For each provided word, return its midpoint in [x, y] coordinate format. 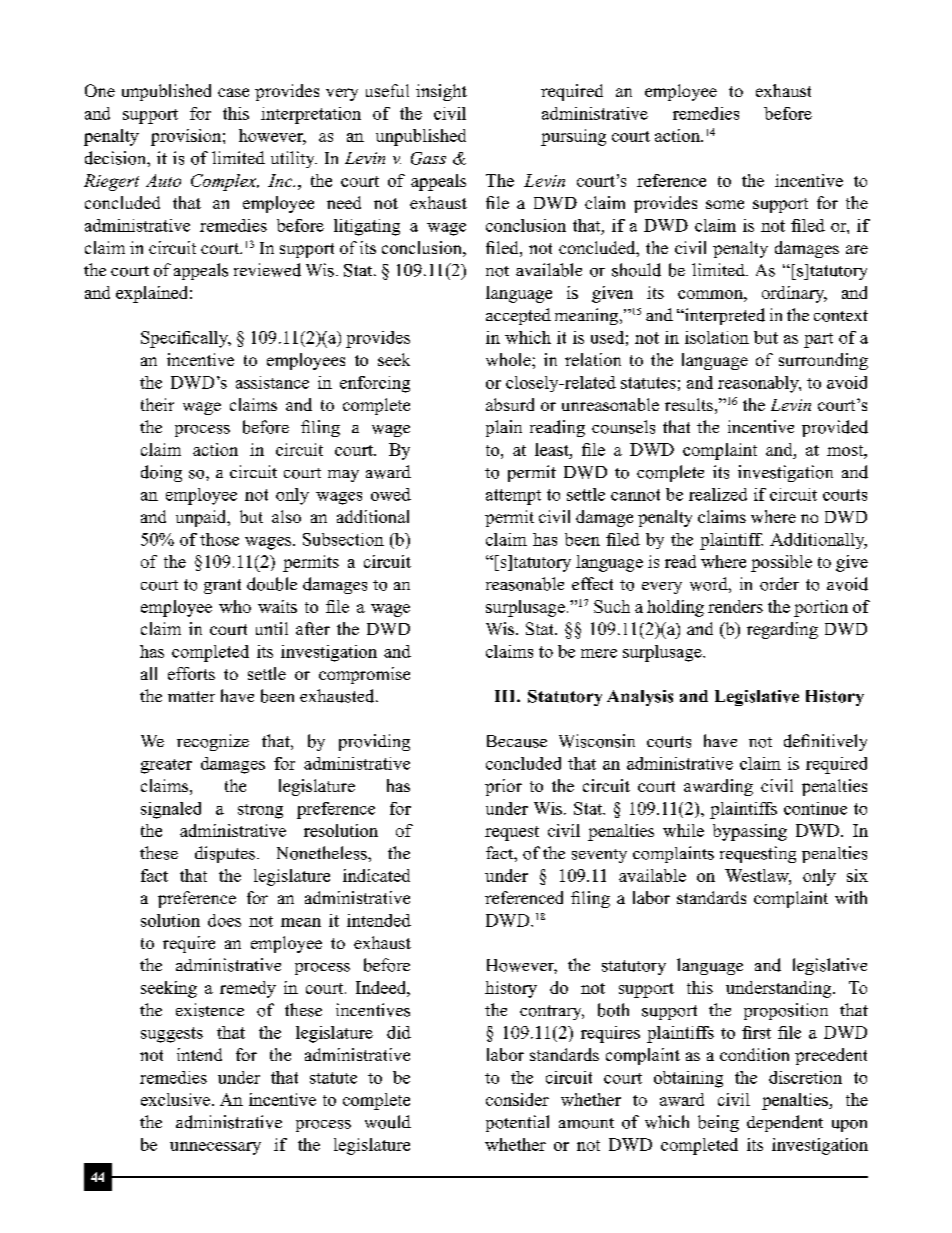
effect [592, 583]
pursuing [573, 137]
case [233, 92]
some [725, 204]
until [272, 628]
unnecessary [215, 1148]
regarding [782, 630]
